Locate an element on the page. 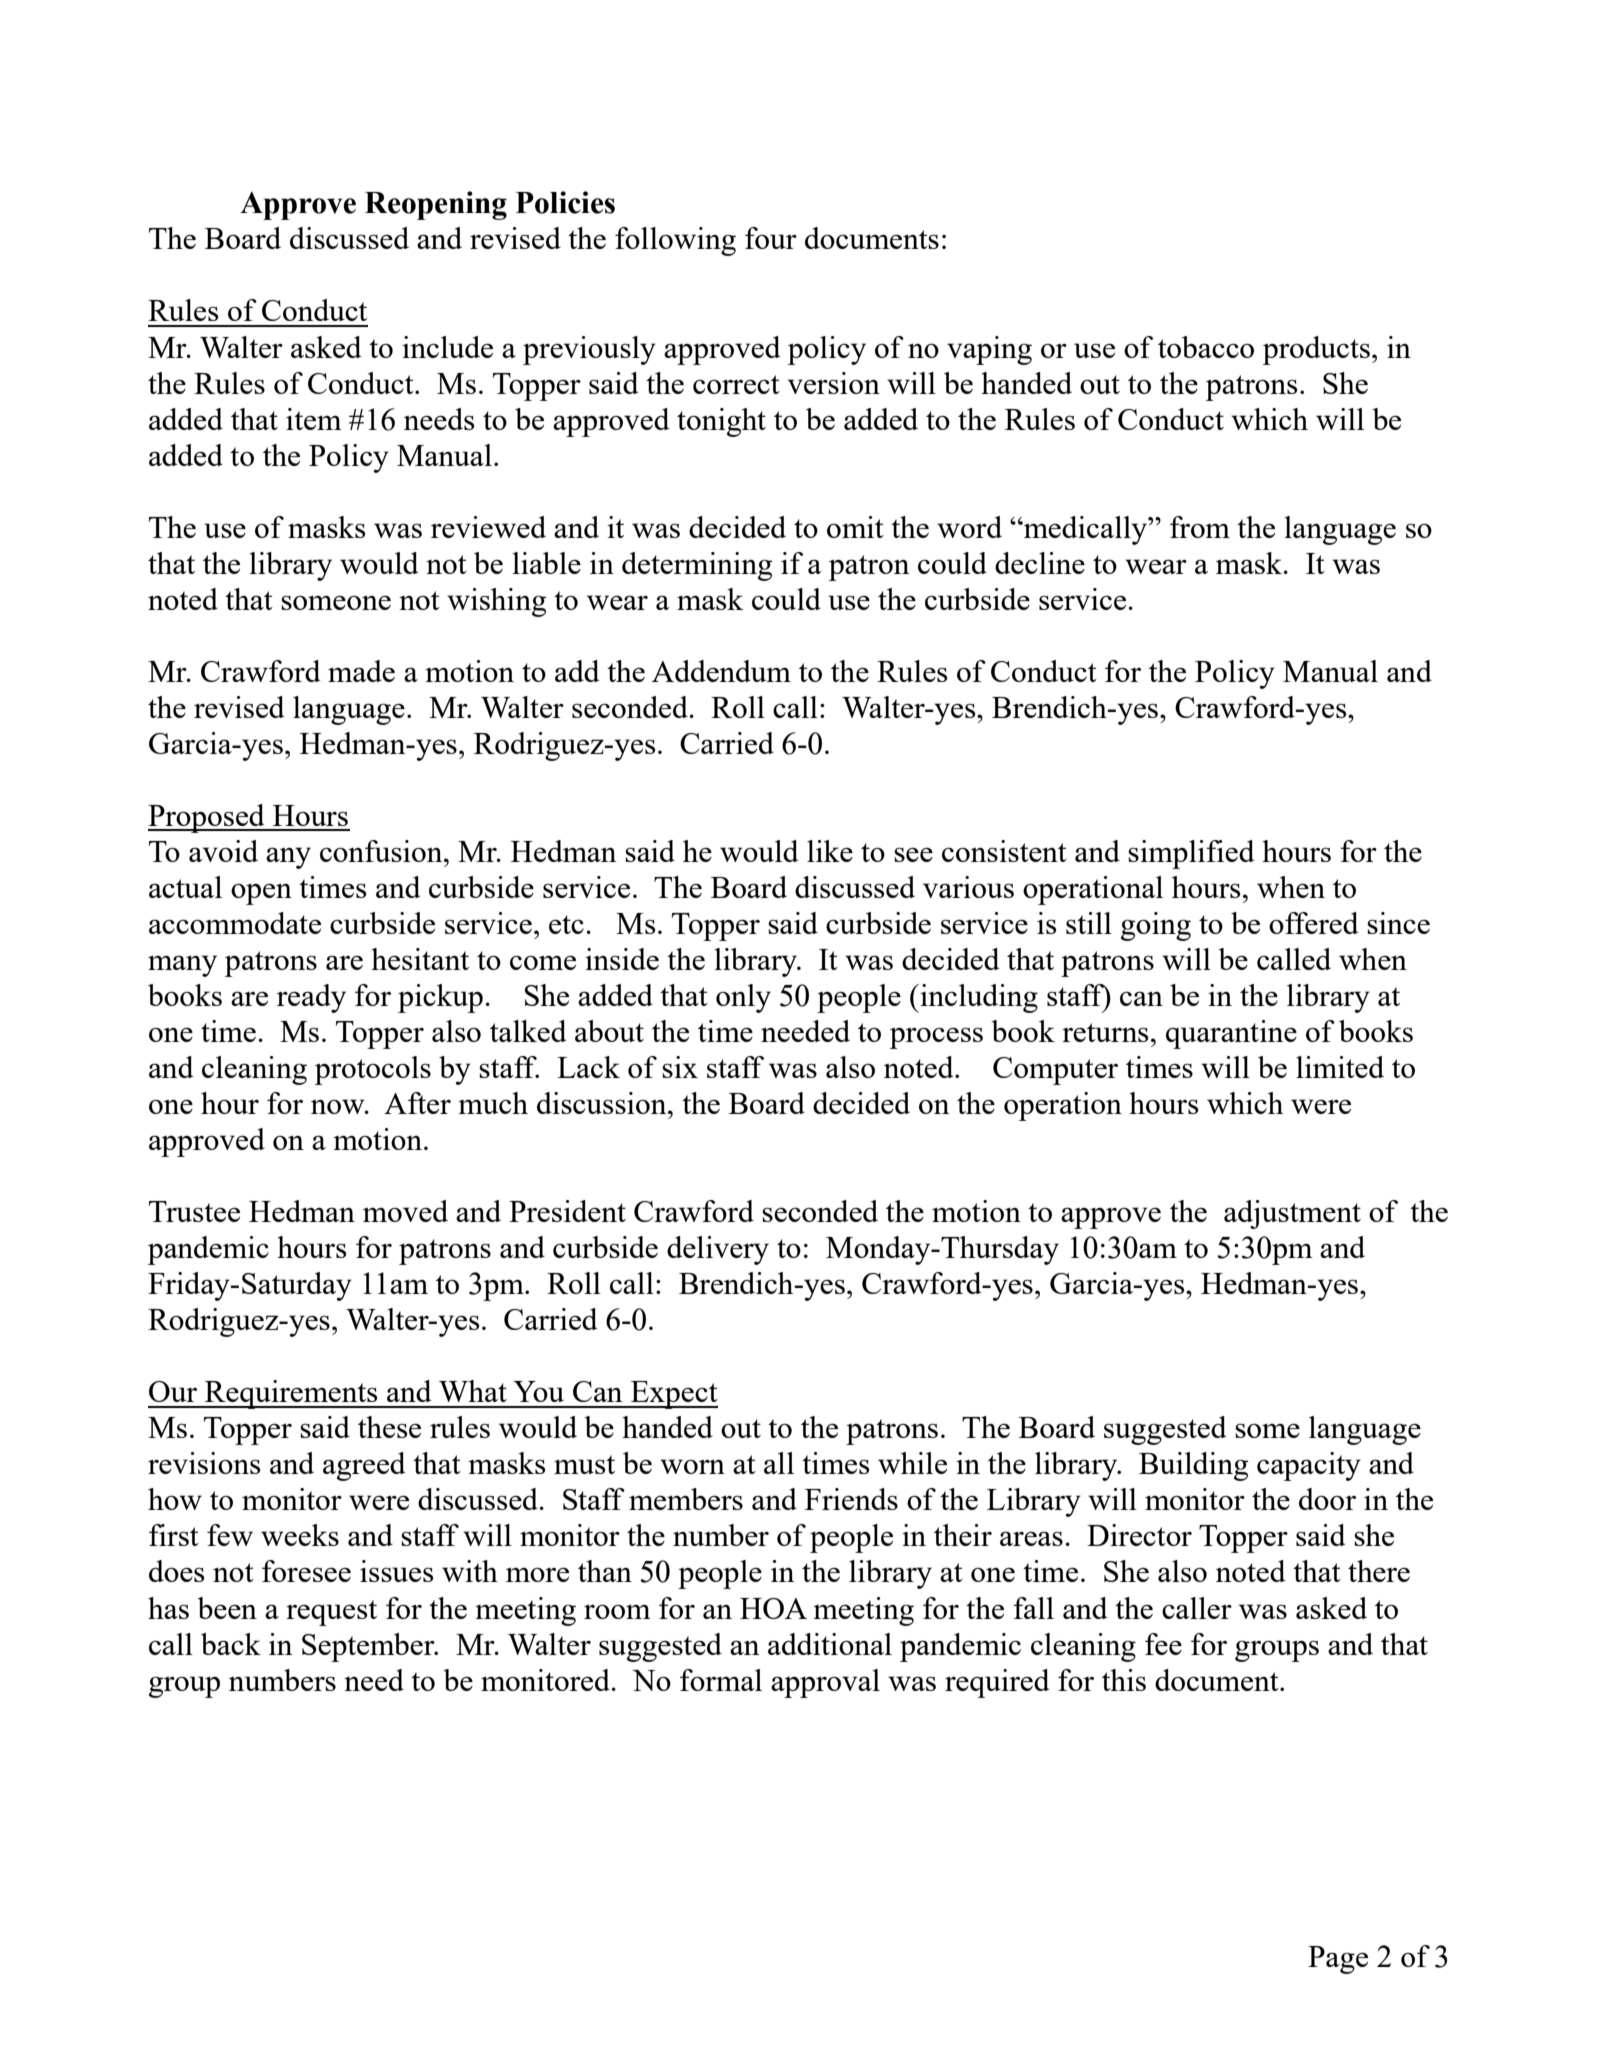  Page is located at coordinates (1338, 1960).
